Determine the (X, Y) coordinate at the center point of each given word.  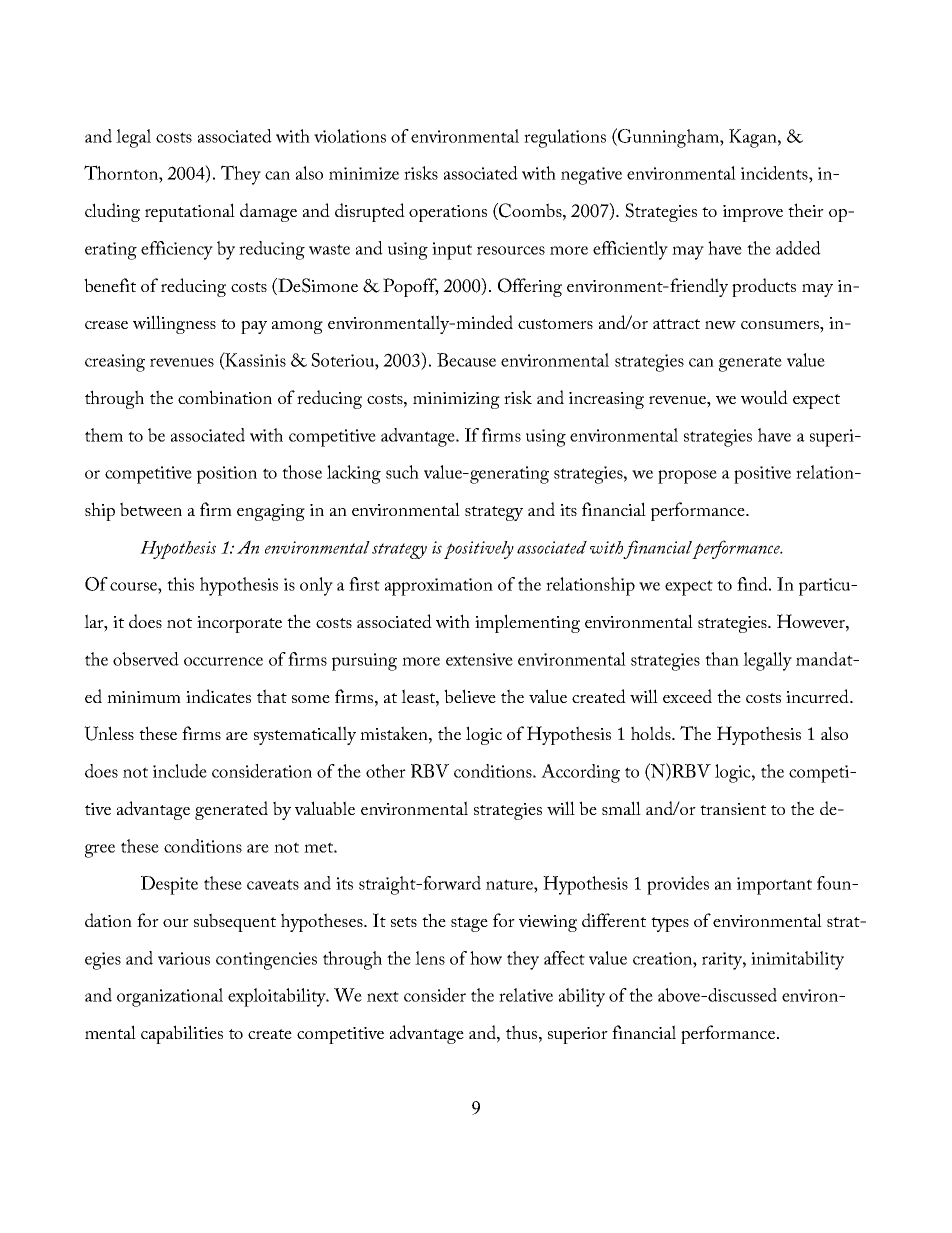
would (764, 397)
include (180, 771)
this (180, 584)
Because (466, 360)
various (184, 958)
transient (733, 809)
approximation (439, 587)
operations (448, 213)
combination (225, 397)
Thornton (122, 172)
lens (430, 958)
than (722, 659)
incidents (775, 173)
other (386, 771)
